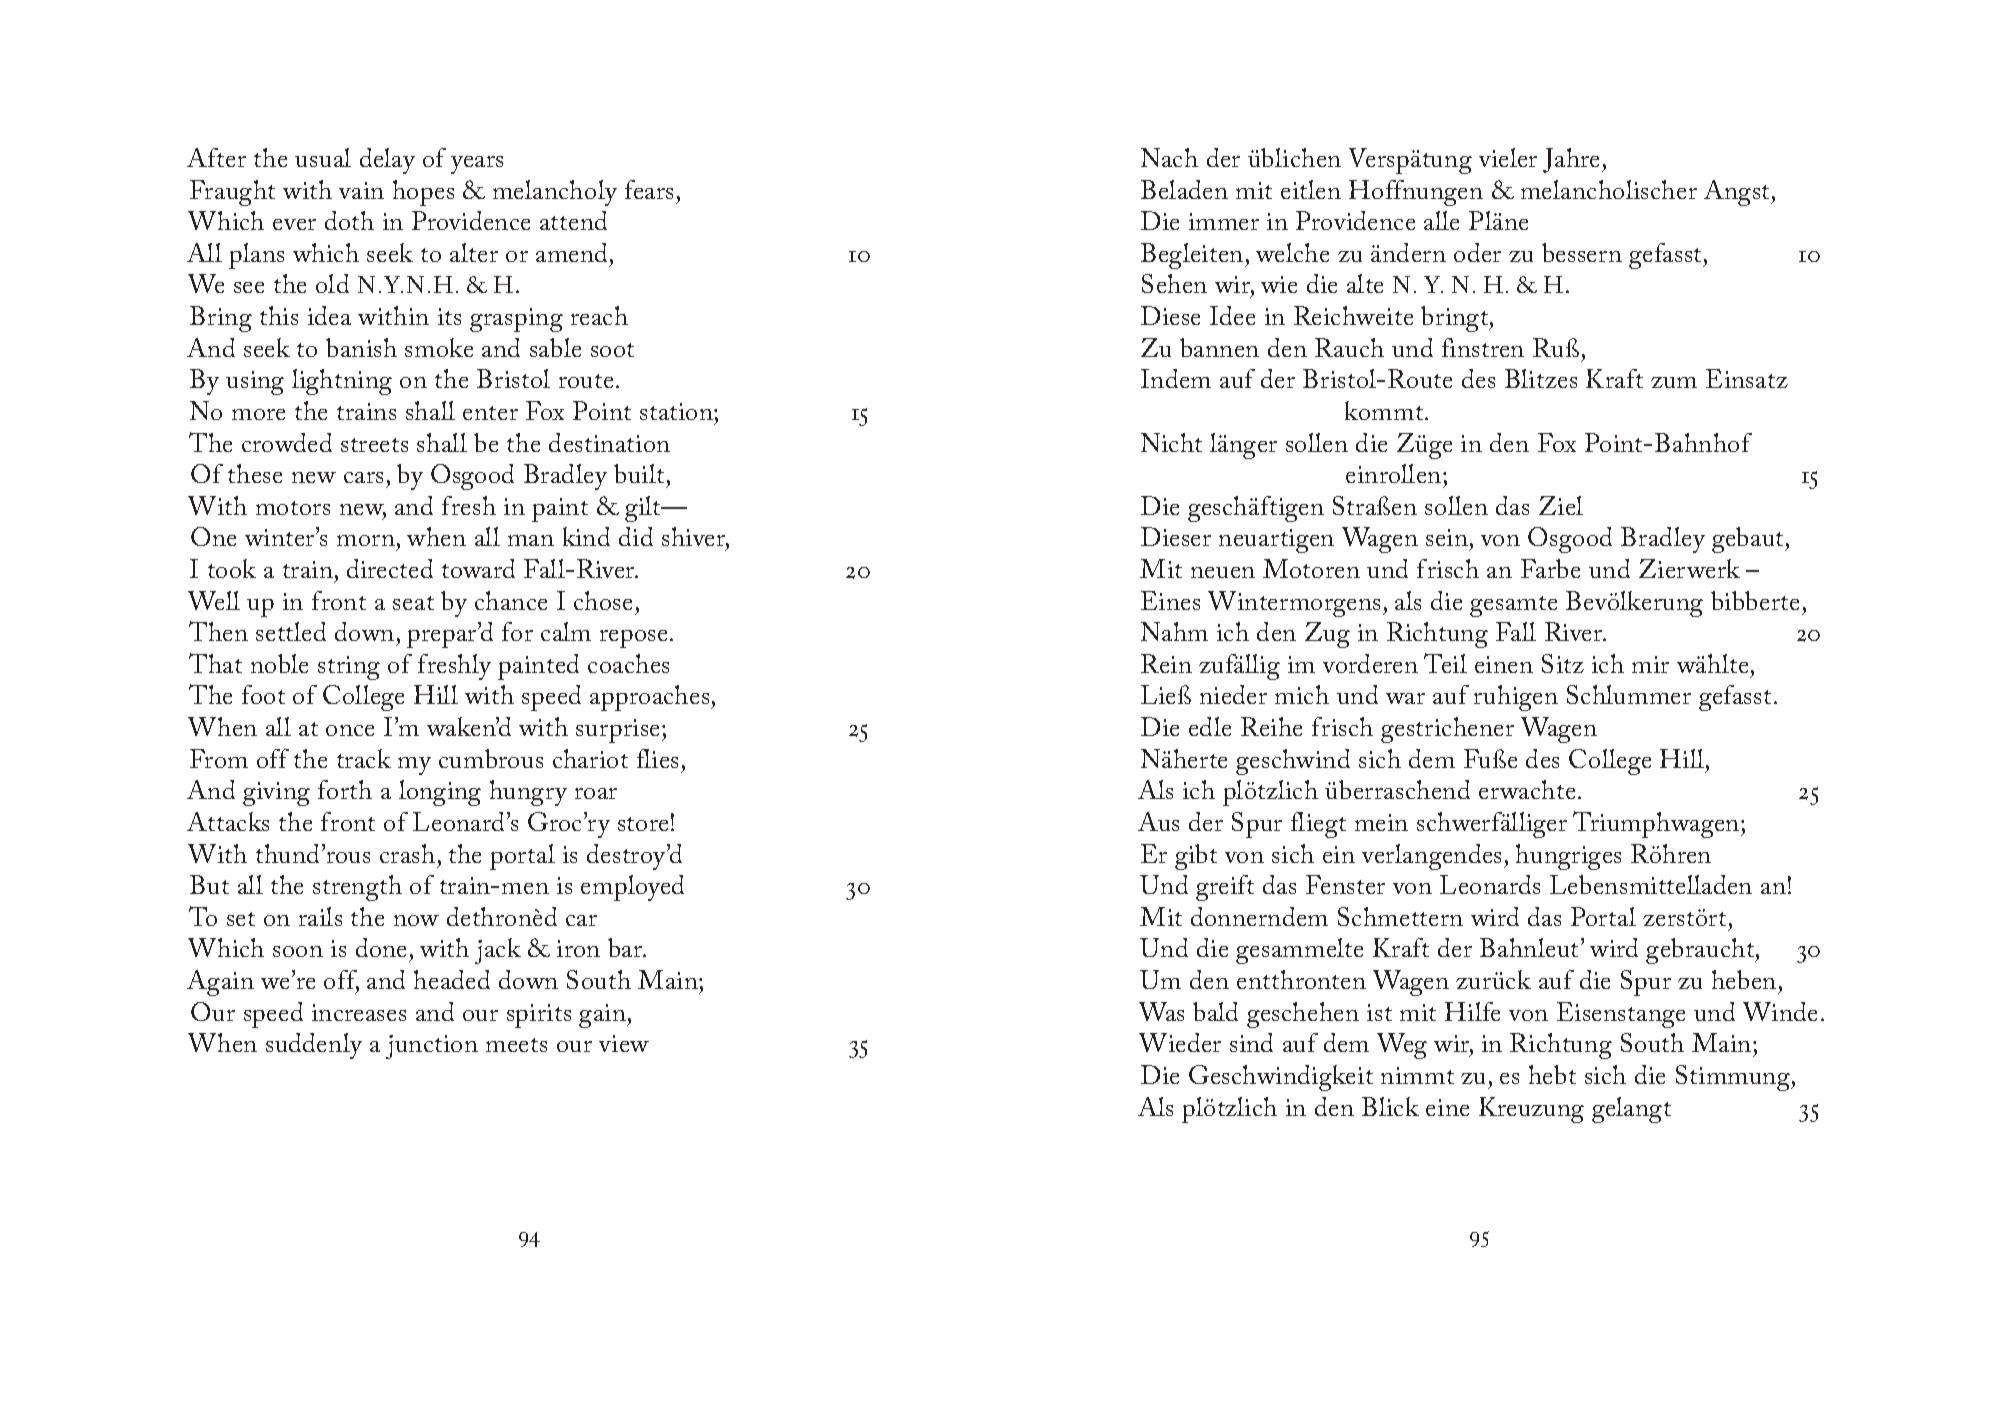  Describe the element at coordinates (407, 853) in the screenshot. I see `crash` at that location.
